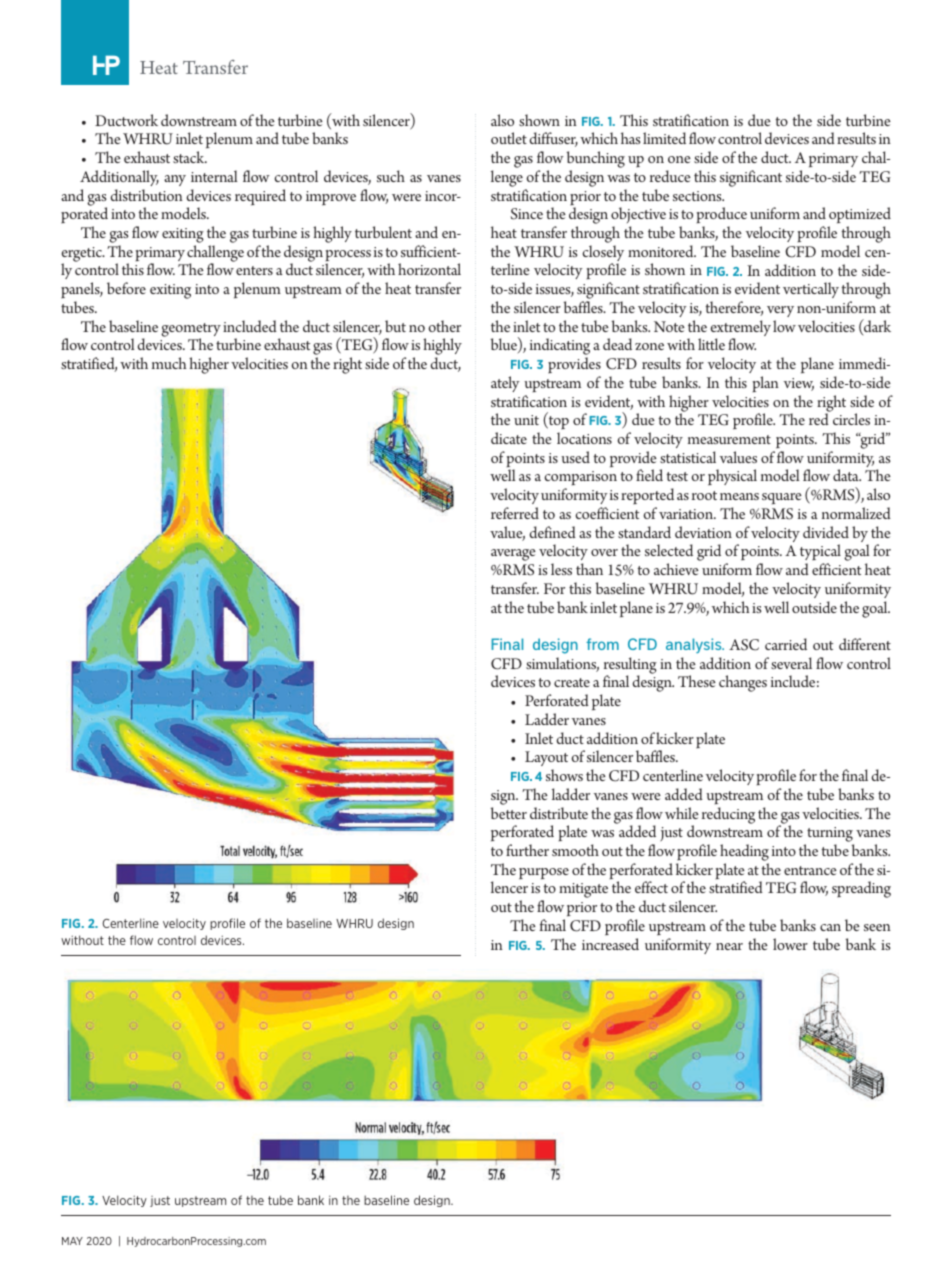 The width and height of the screenshot is (952, 1275). Describe the element at coordinates (572, 682) in the screenshot. I see `create` at that location.
